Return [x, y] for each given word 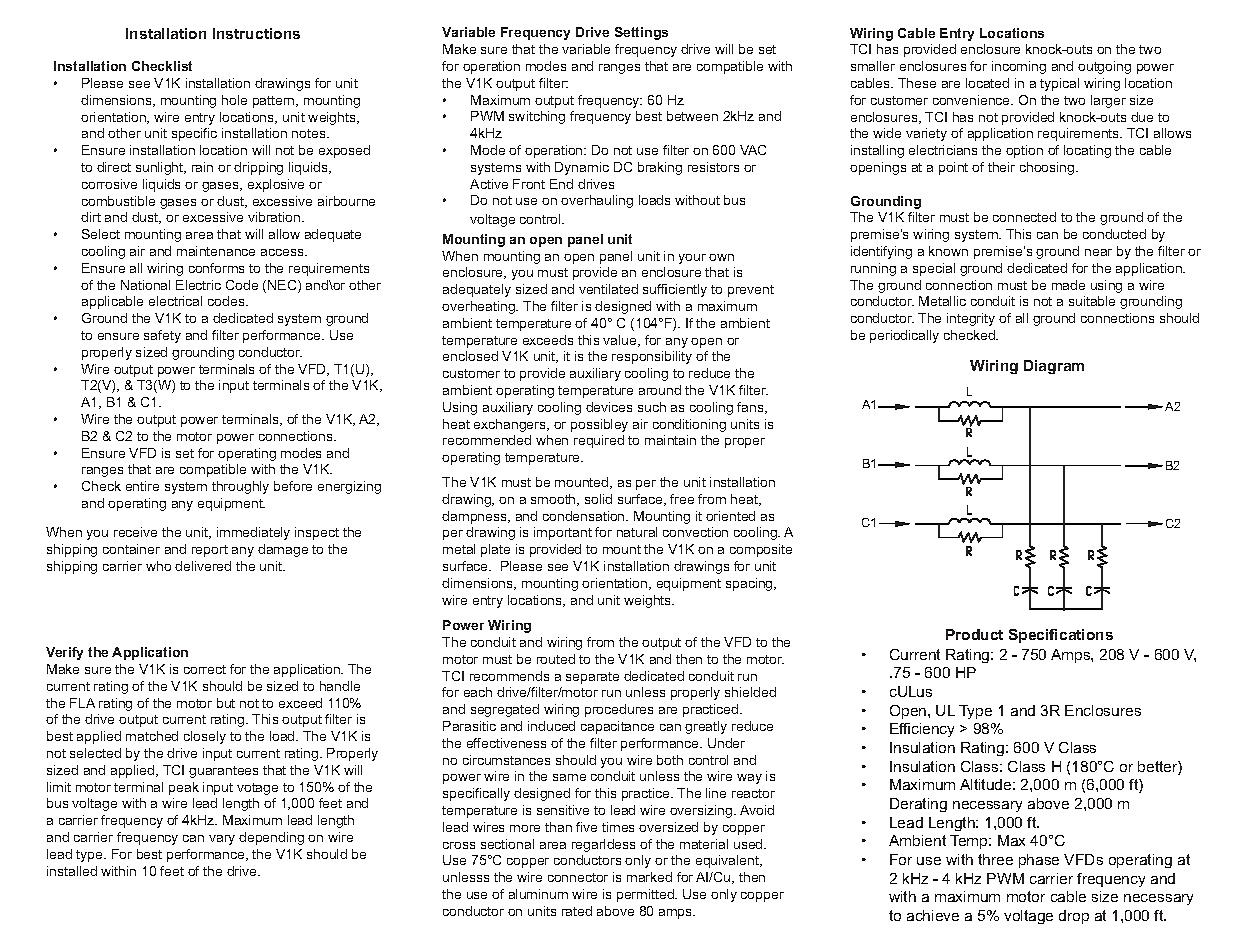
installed [72, 871]
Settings [641, 33]
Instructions [256, 33]
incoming [1019, 67]
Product [974, 634]
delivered [203, 566]
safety [162, 336]
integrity [971, 319]
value [621, 341]
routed [556, 659]
